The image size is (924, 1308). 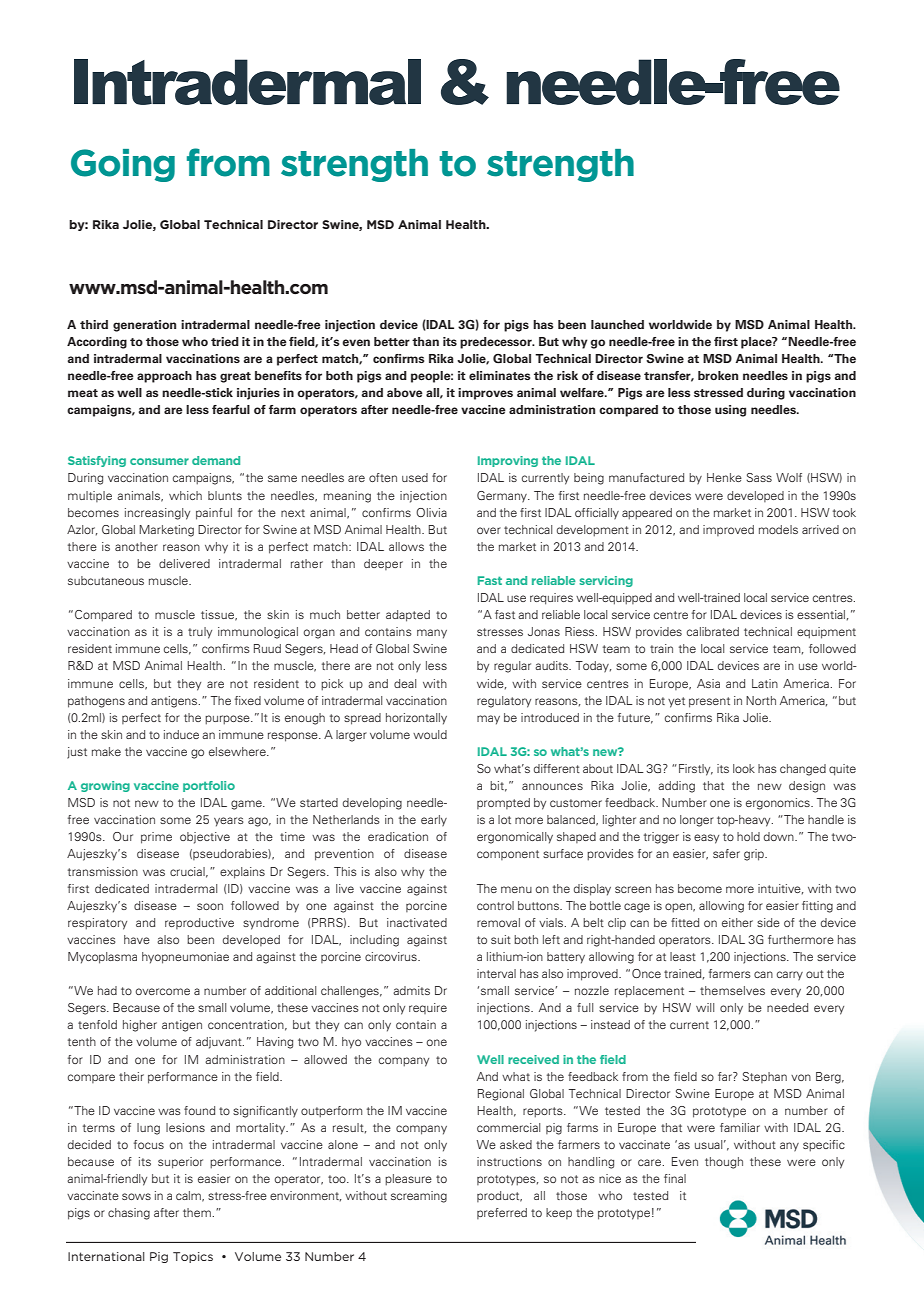 I want to click on North, so click(x=761, y=700).
